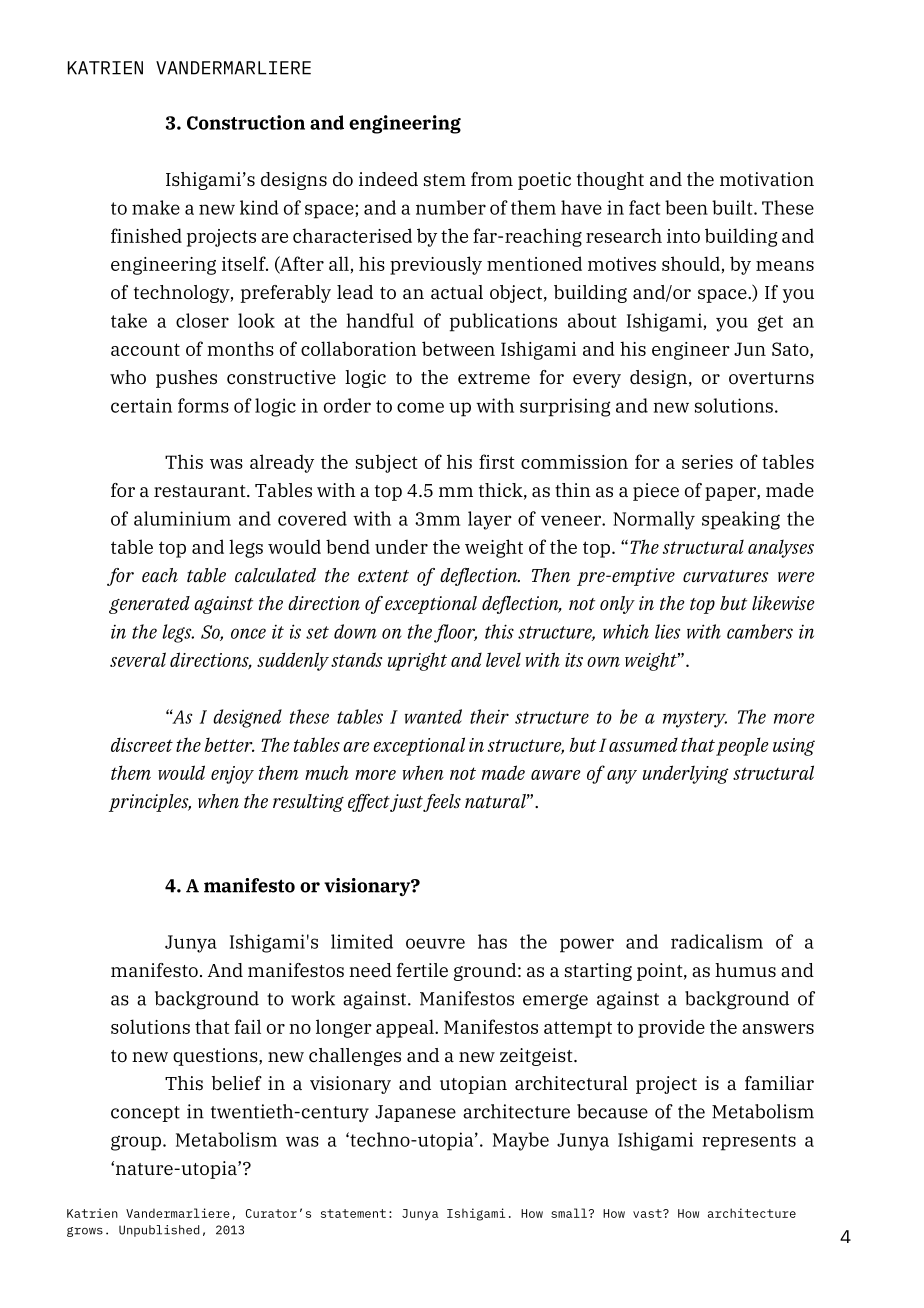  Describe the element at coordinates (141, 405) in the screenshot. I see `certain` at that location.
